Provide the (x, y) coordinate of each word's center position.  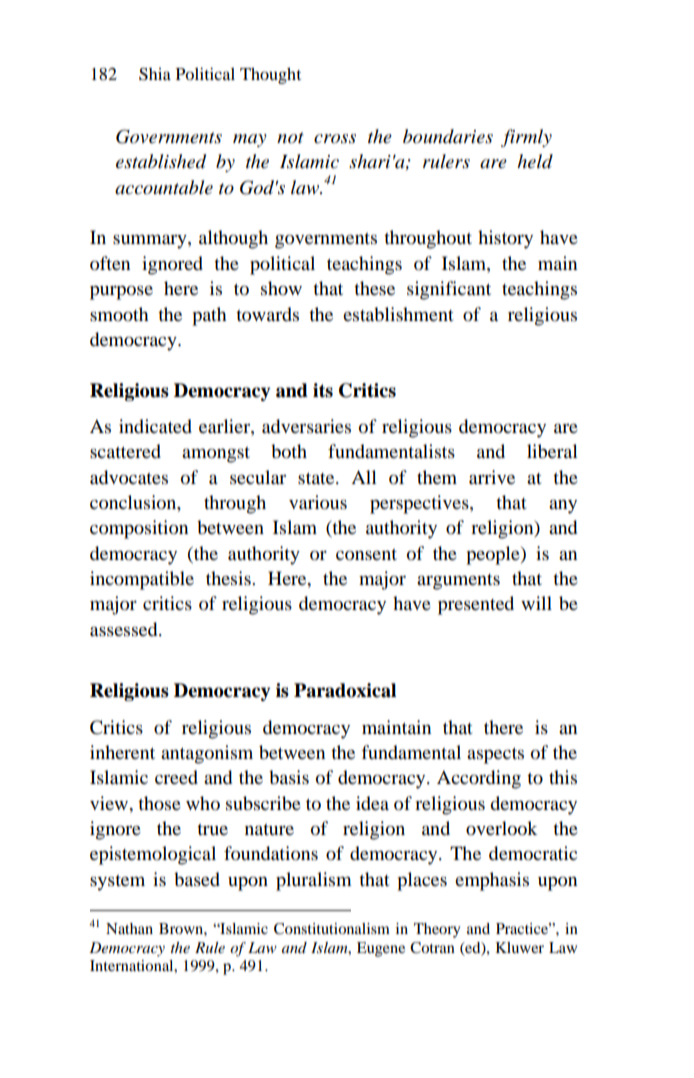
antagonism (207, 754)
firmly (526, 138)
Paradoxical (345, 690)
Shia (155, 74)
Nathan (129, 928)
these (374, 288)
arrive (492, 477)
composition (139, 529)
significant (449, 290)
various (318, 502)
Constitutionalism (332, 929)
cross (335, 139)
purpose (121, 292)
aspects (495, 756)
